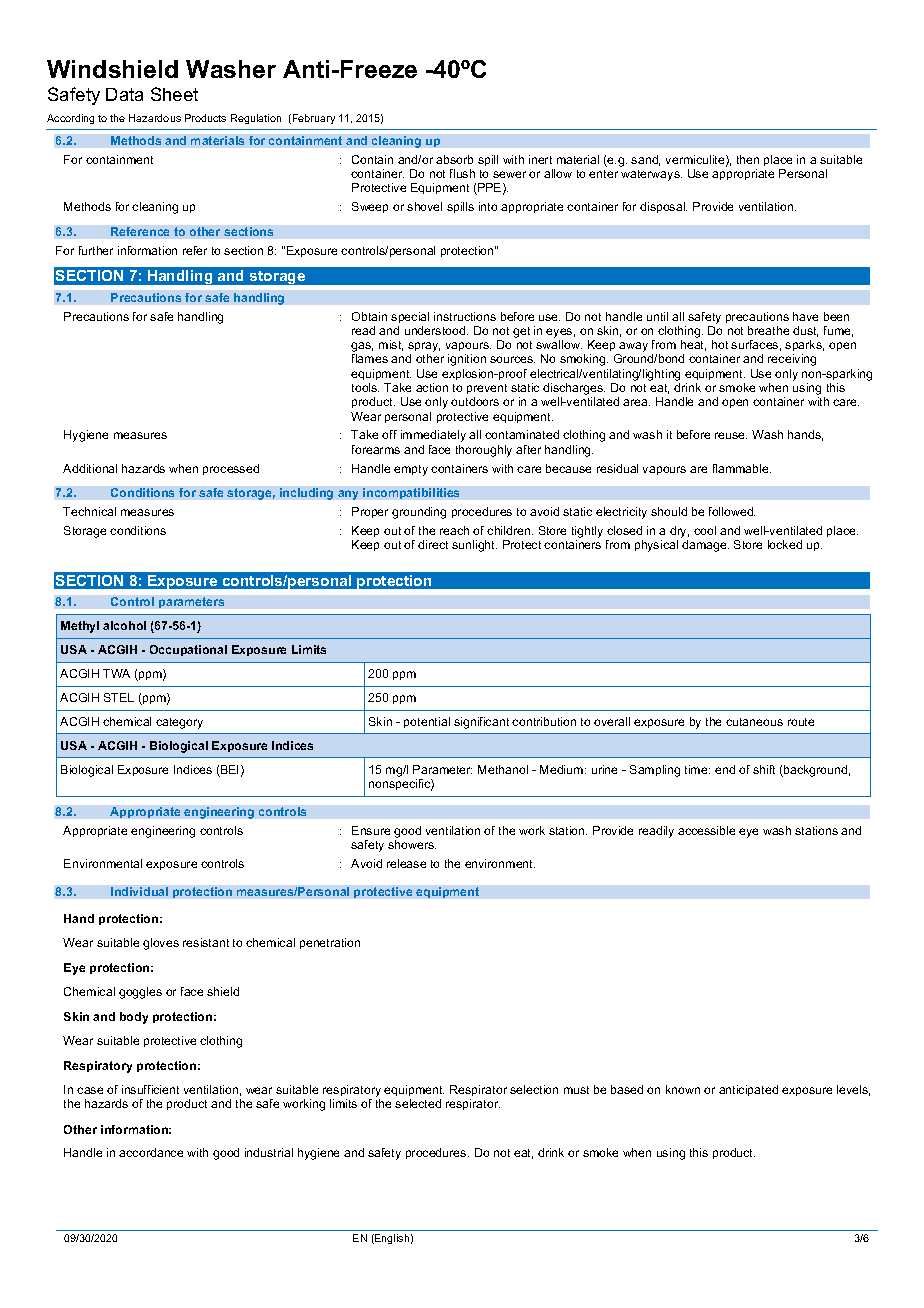 Image resolution: width=924 pixels, height=1308 pixels. I want to click on sunlight, so click(474, 546).
